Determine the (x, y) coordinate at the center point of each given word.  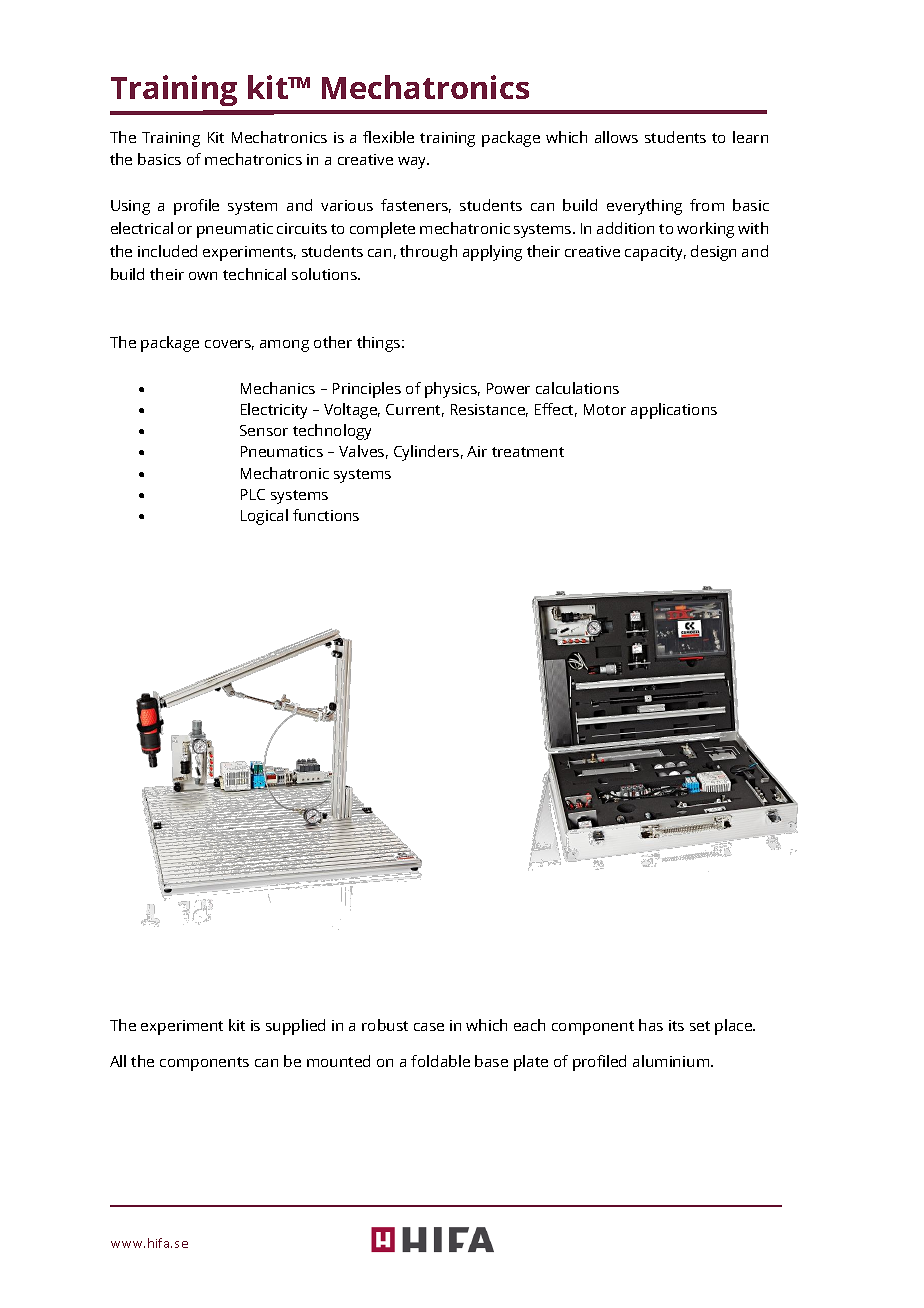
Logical (264, 517)
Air (477, 451)
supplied (295, 1027)
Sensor (264, 430)
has (651, 1025)
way (413, 163)
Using (130, 207)
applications (674, 411)
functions (326, 515)
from (707, 205)
